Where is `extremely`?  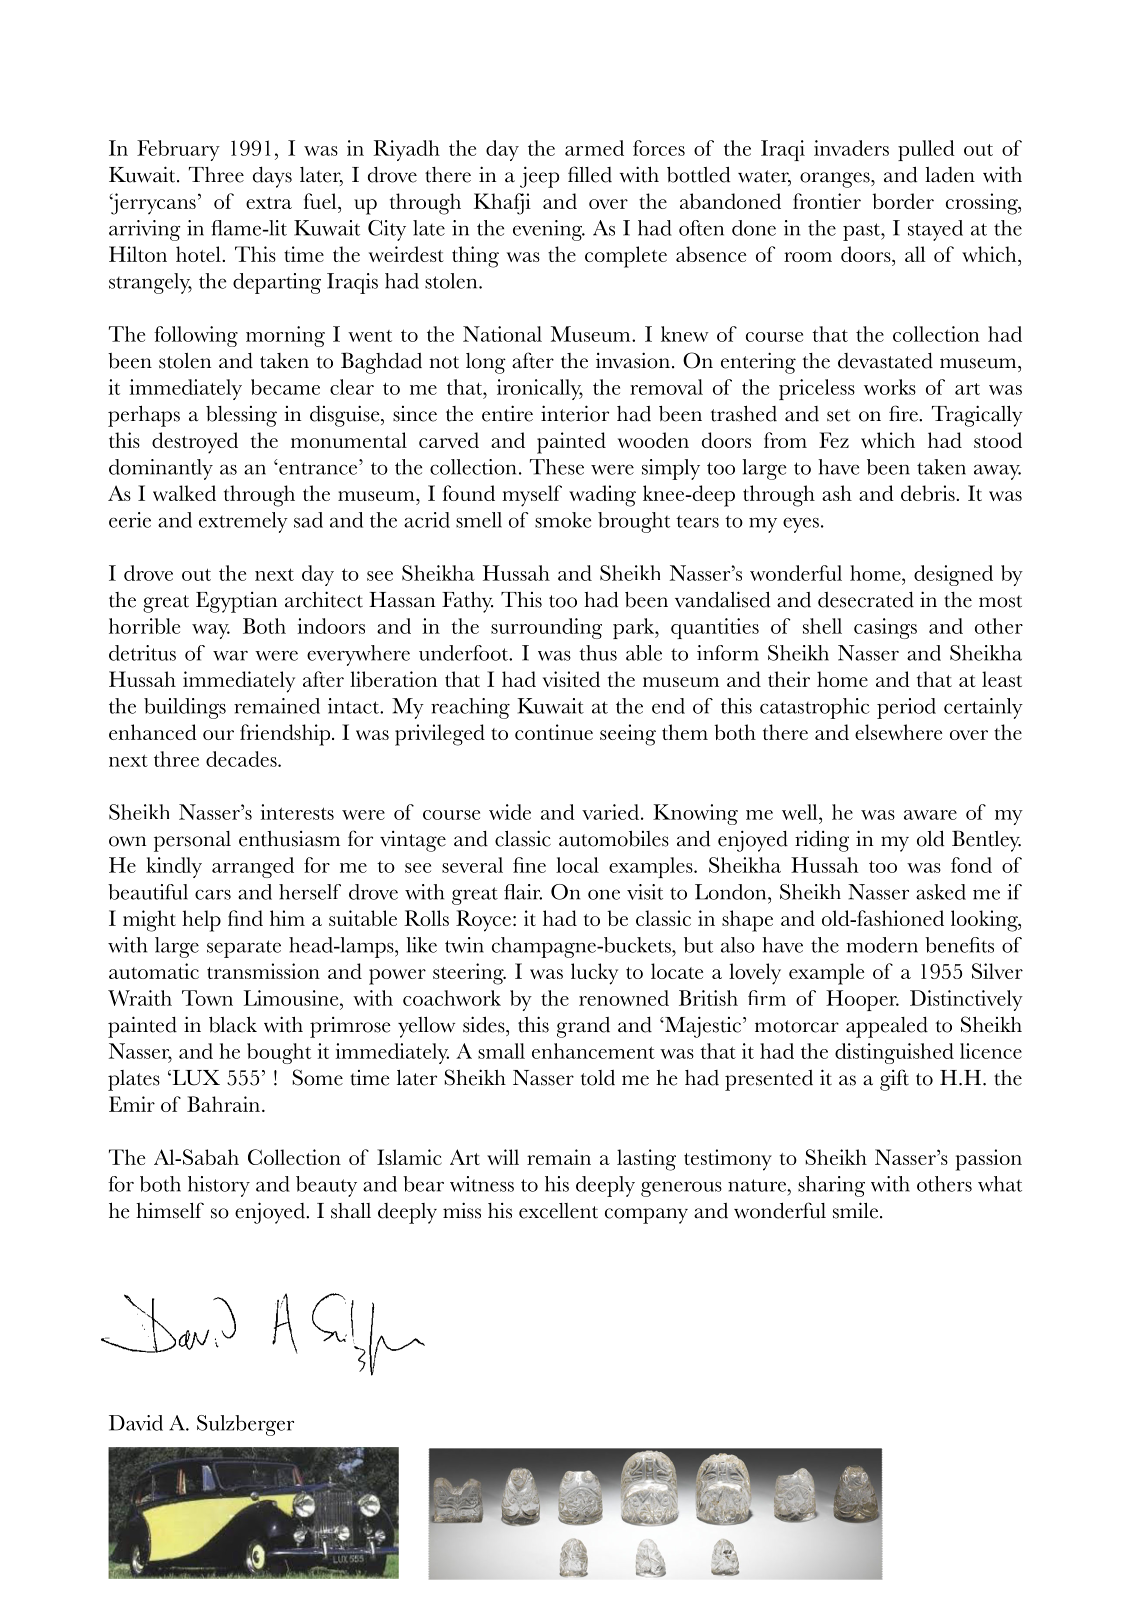 extremely is located at coordinates (243, 522).
